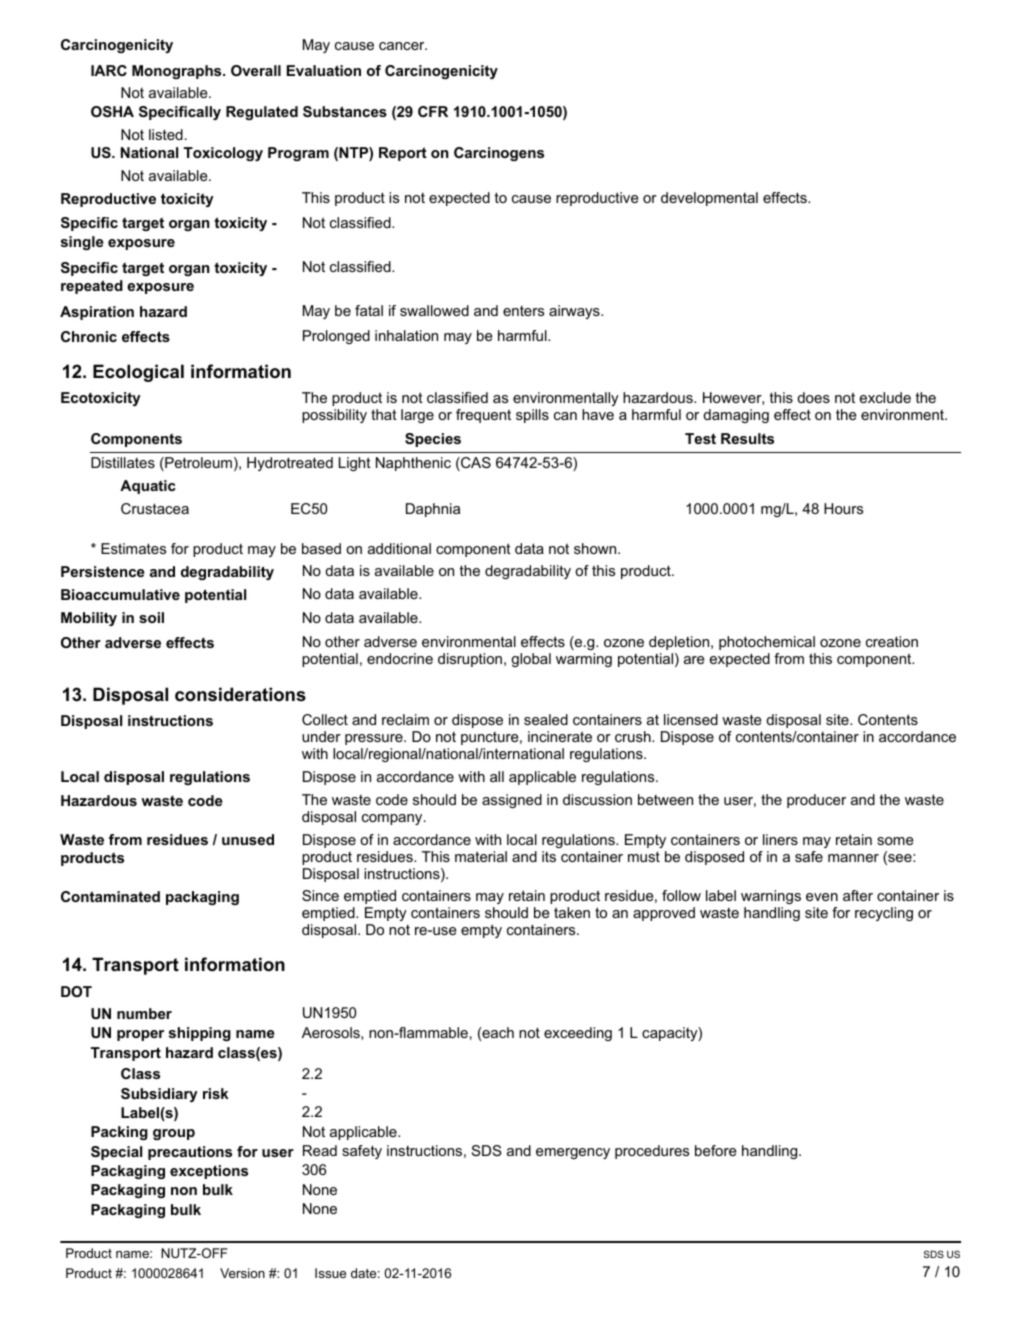 The width and height of the screenshot is (1026, 1328). Describe the element at coordinates (573, 1153) in the screenshot. I see `emergency` at that location.
